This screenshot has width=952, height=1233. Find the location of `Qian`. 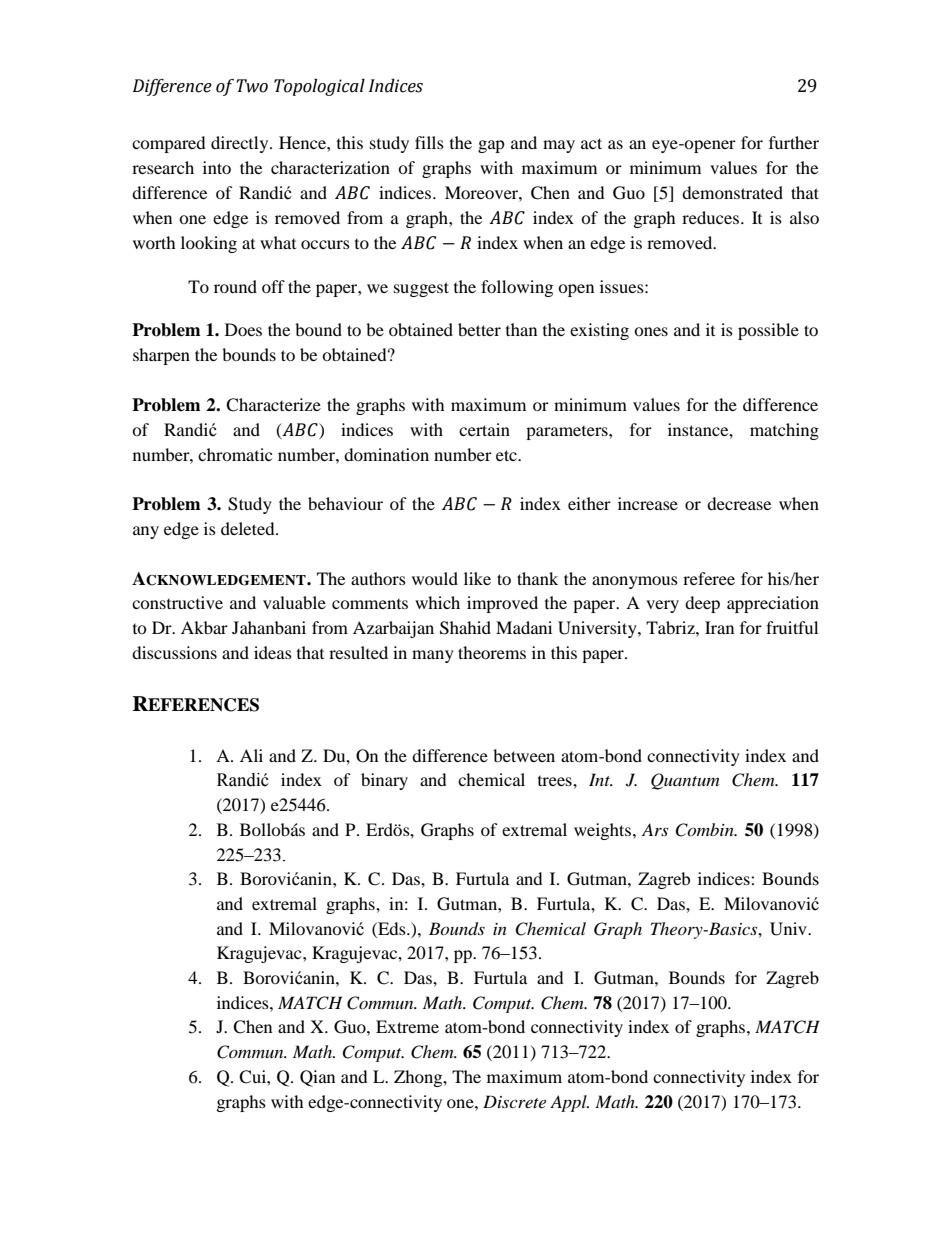

Qian is located at coordinates (317, 1078).
